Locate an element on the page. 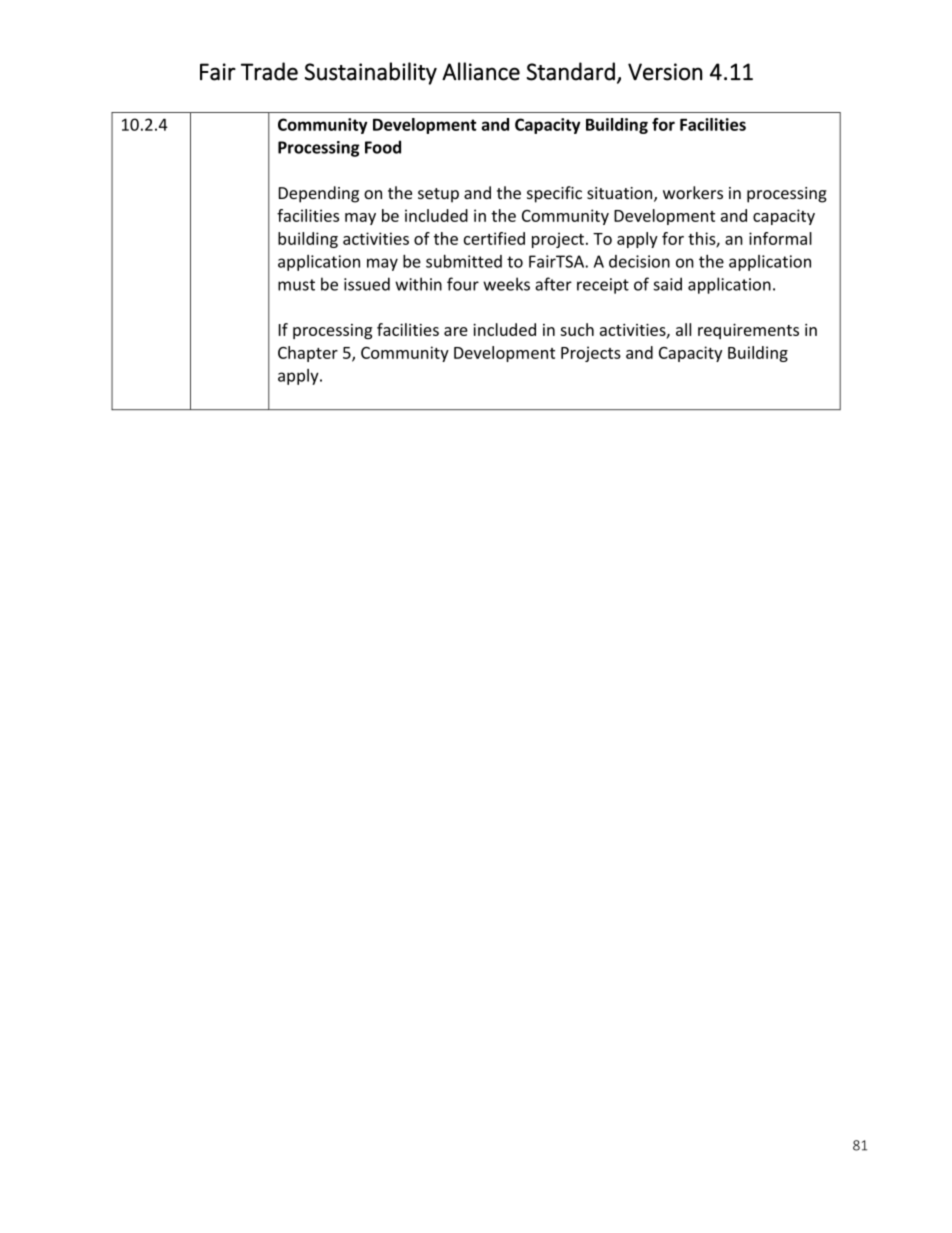 Image resolution: width=952 pixels, height=1233 pixels. Depending is located at coordinates (319, 194).
